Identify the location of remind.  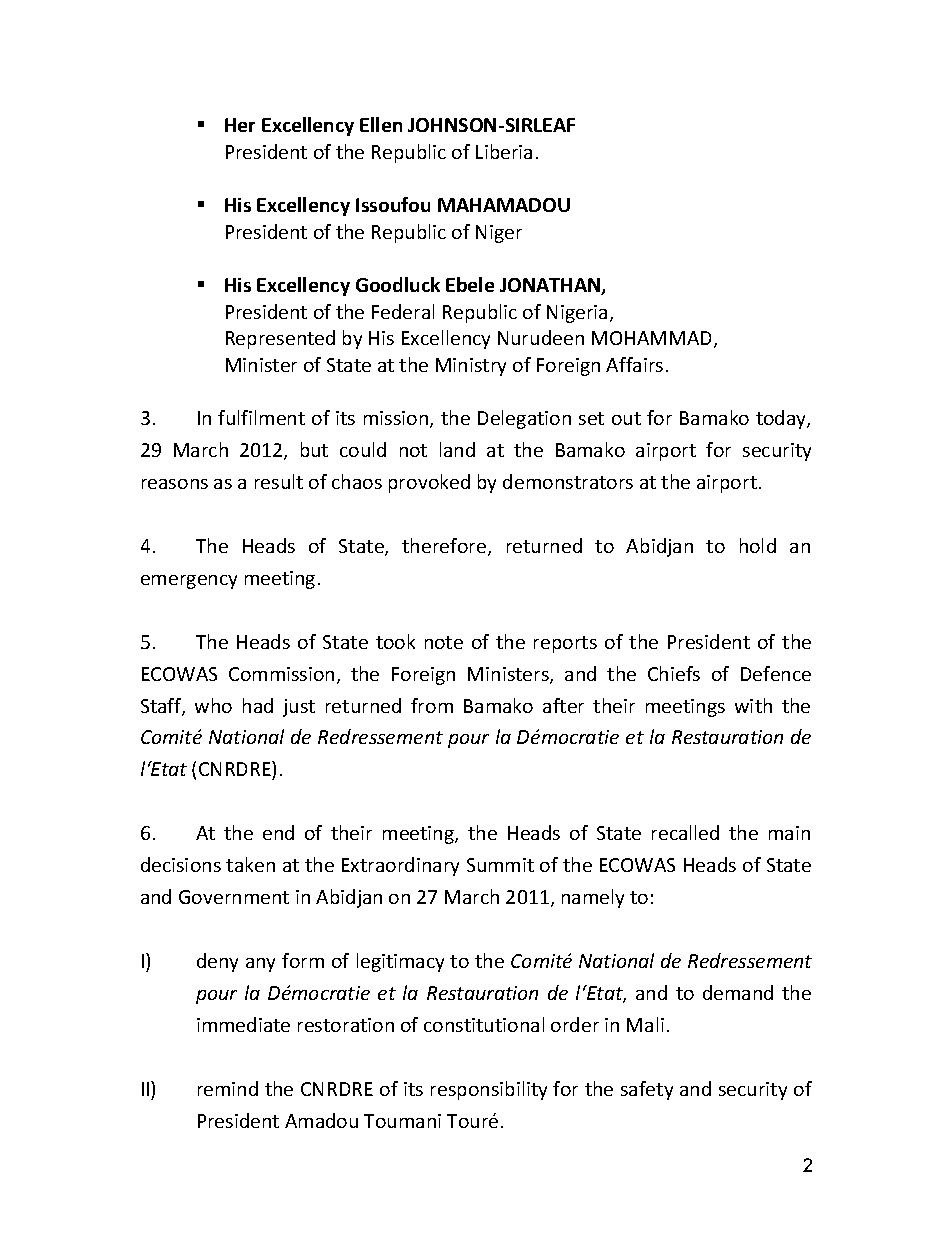
(228, 1088).
